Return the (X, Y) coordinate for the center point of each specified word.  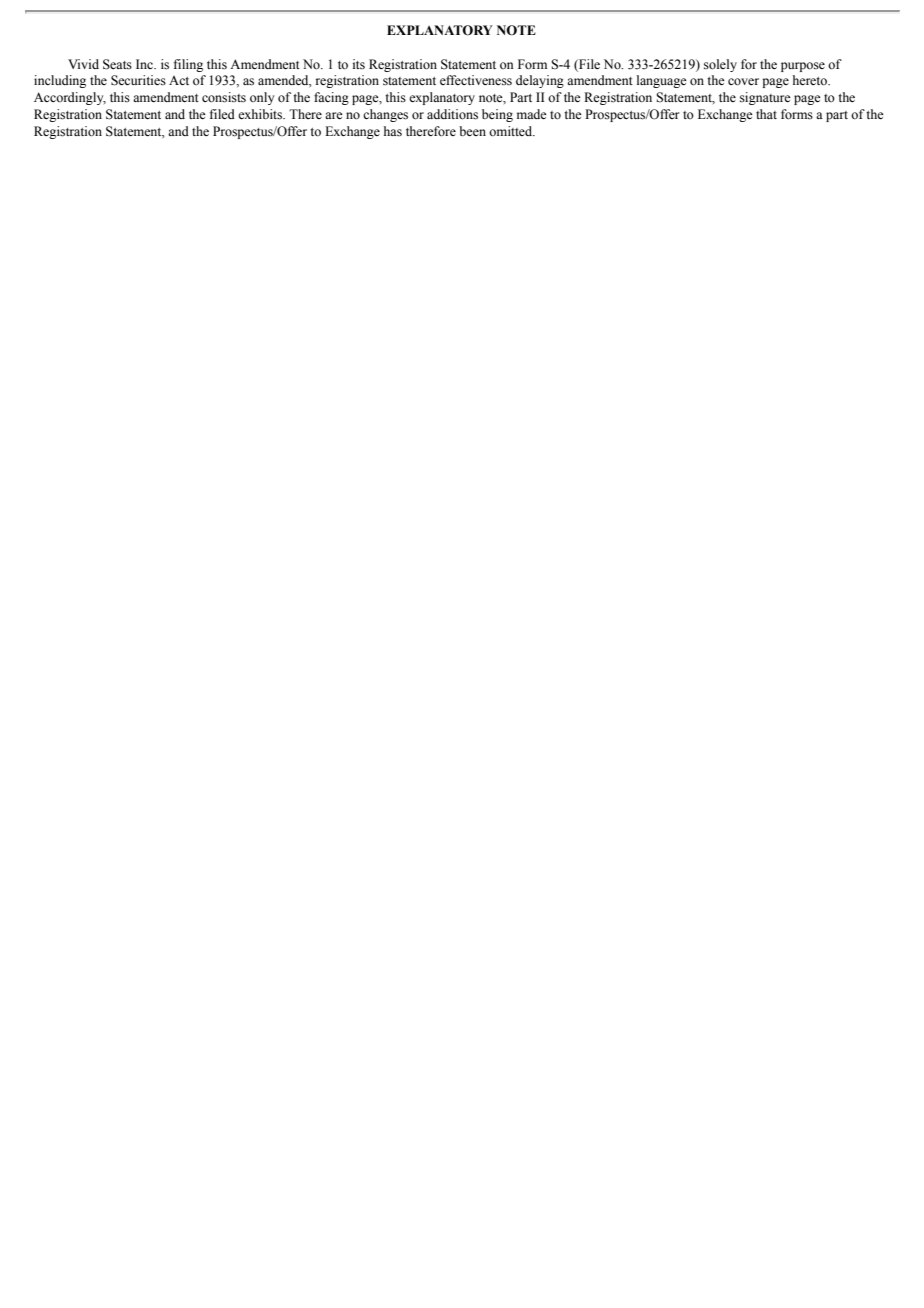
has (393, 131)
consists (224, 97)
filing (188, 65)
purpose (803, 67)
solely (720, 65)
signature (765, 98)
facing (331, 98)
